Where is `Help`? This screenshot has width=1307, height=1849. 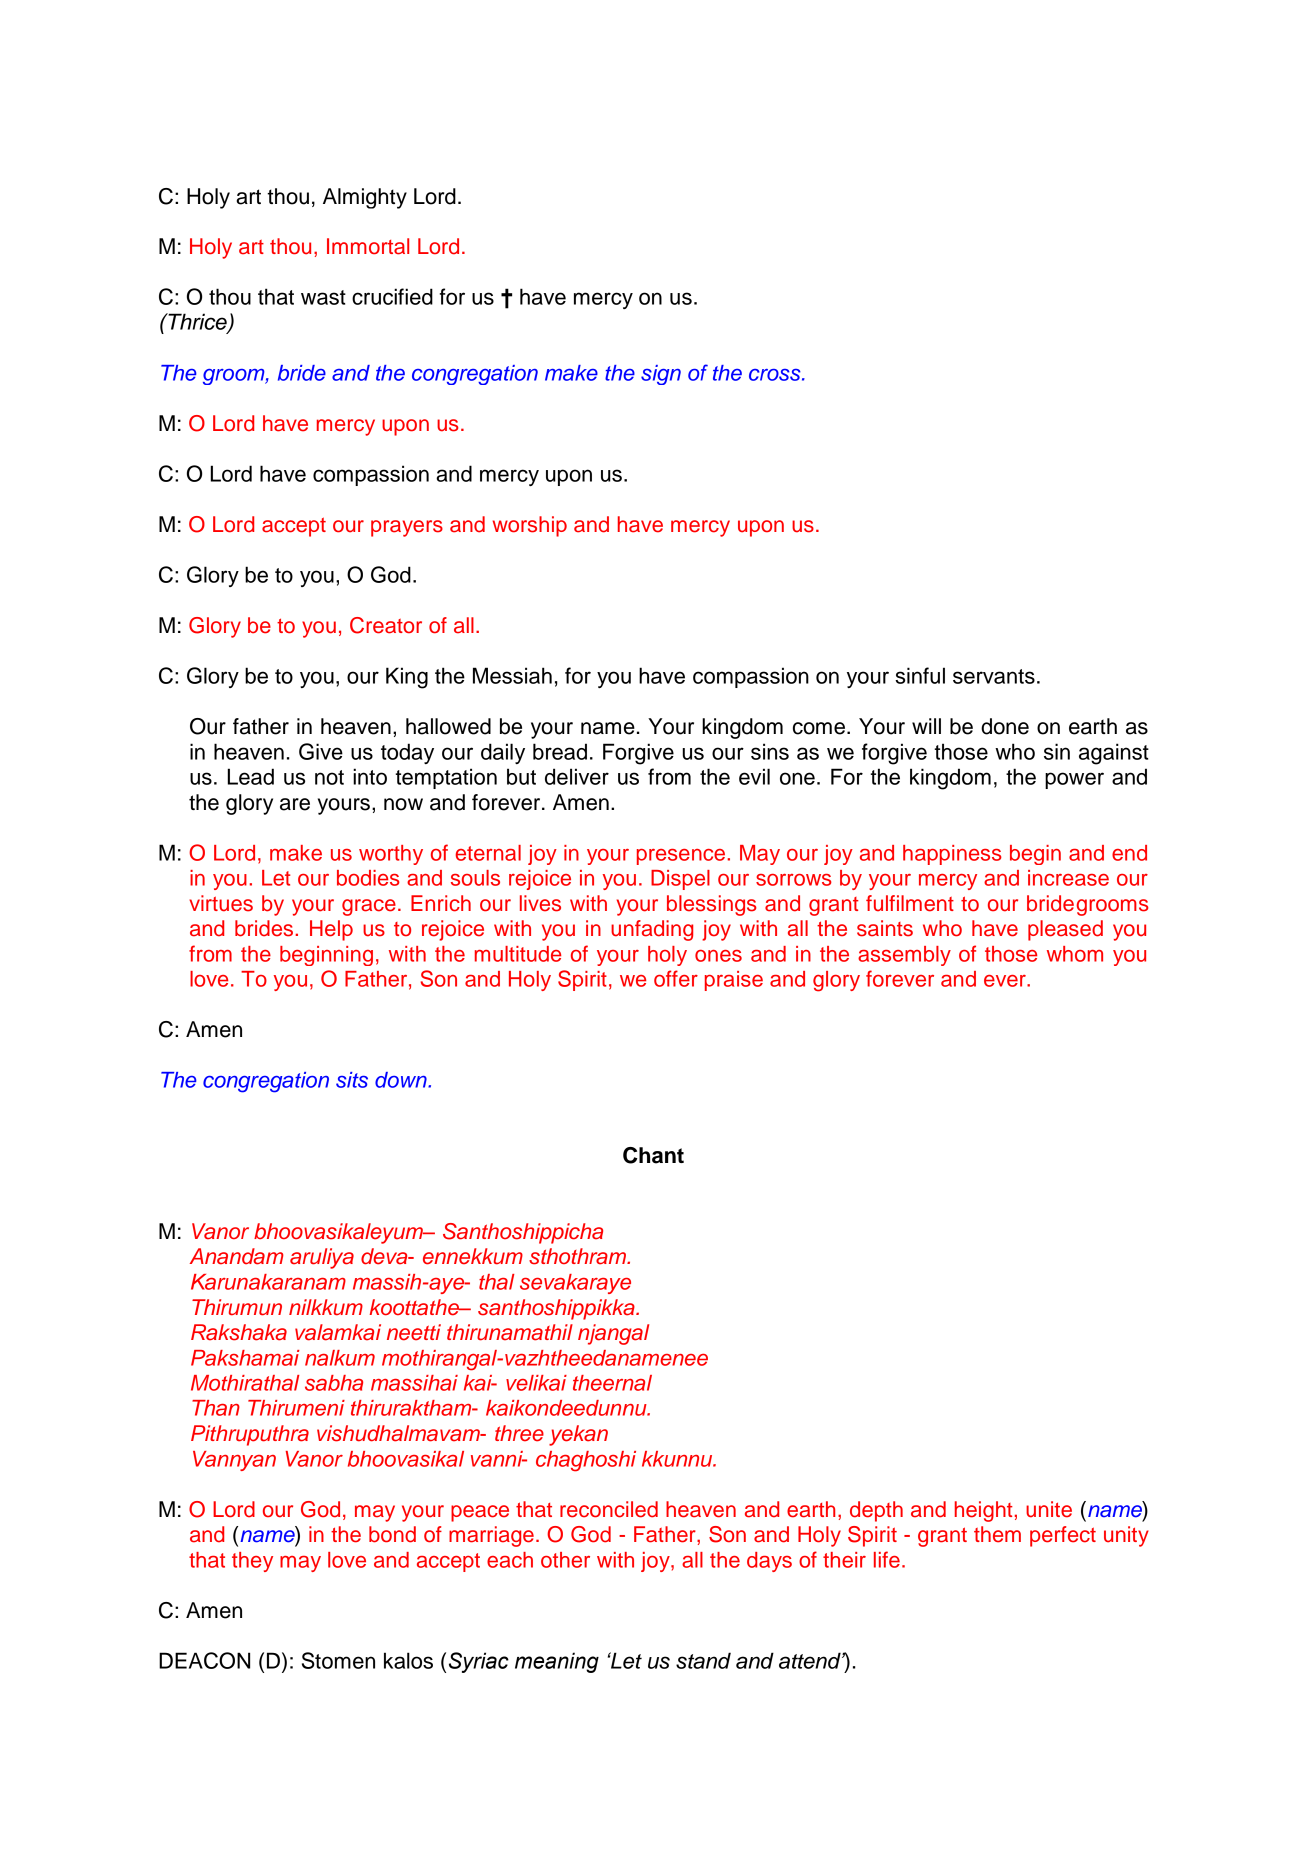 Help is located at coordinates (331, 930).
